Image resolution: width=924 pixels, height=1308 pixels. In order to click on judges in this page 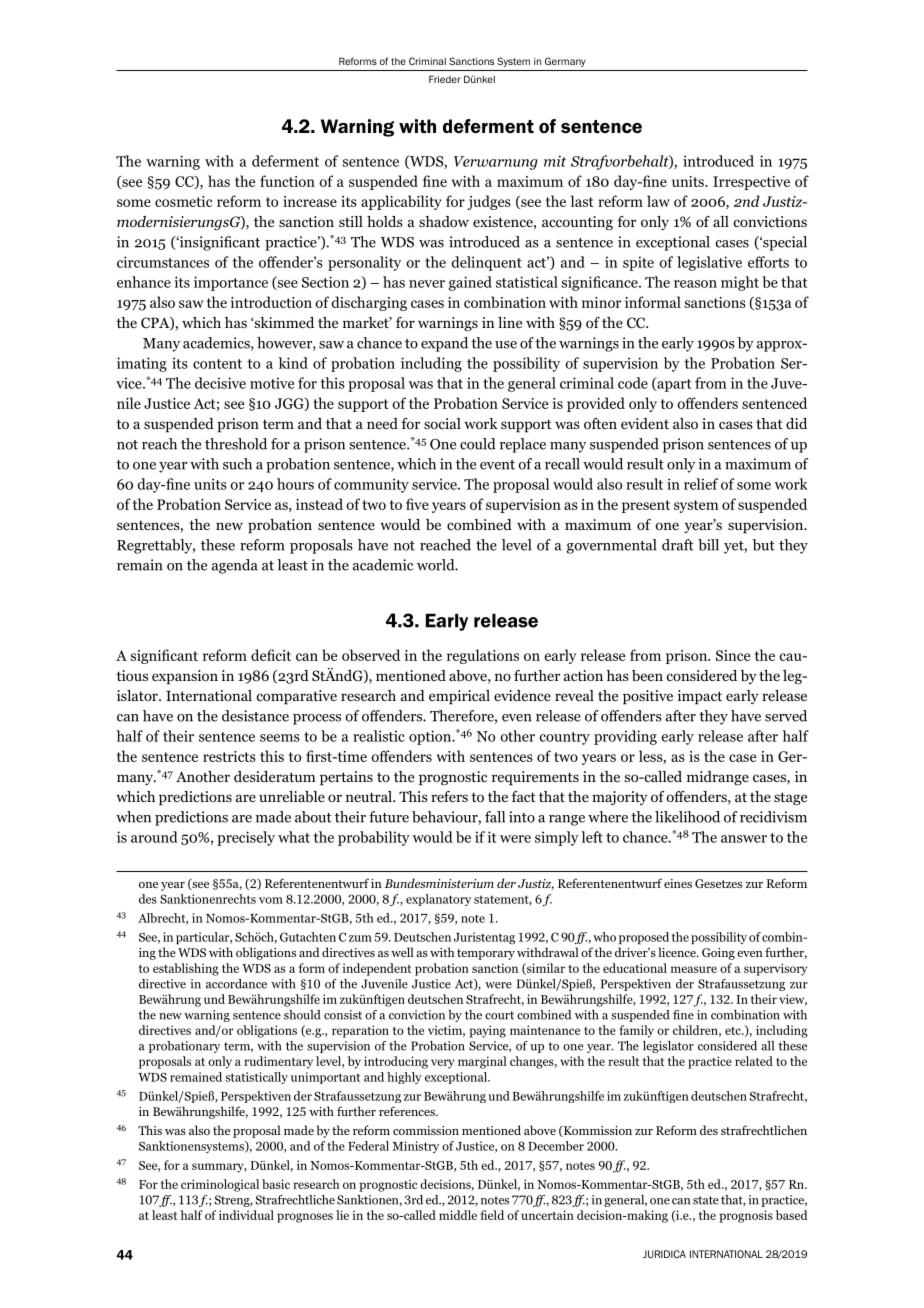, I will do `click(489, 202)`.
